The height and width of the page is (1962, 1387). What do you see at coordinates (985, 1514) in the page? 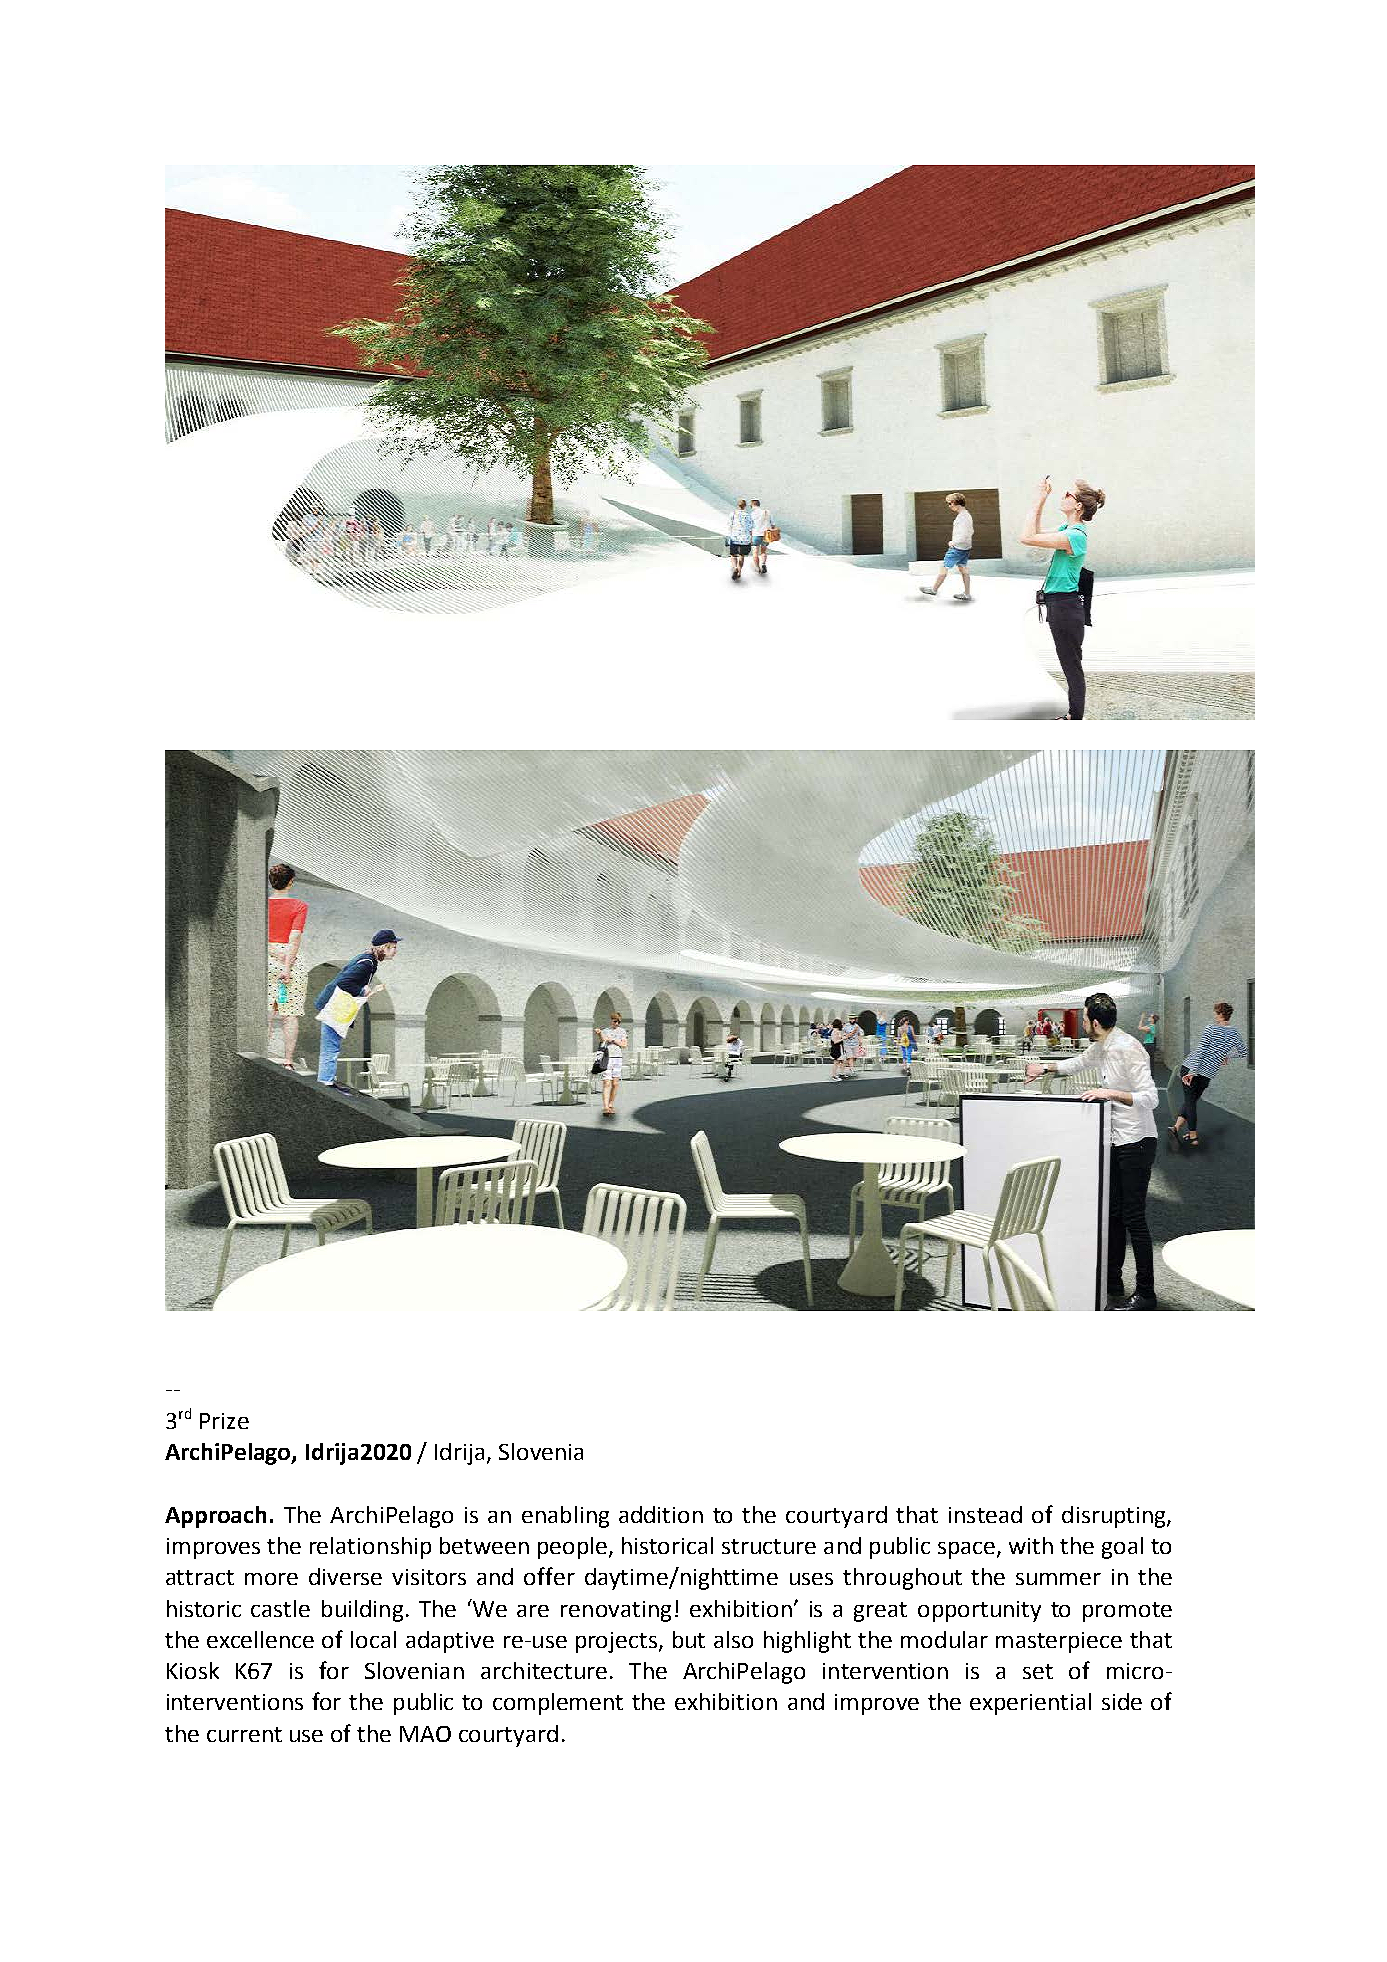
I see `instead` at bounding box center [985, 1514].
